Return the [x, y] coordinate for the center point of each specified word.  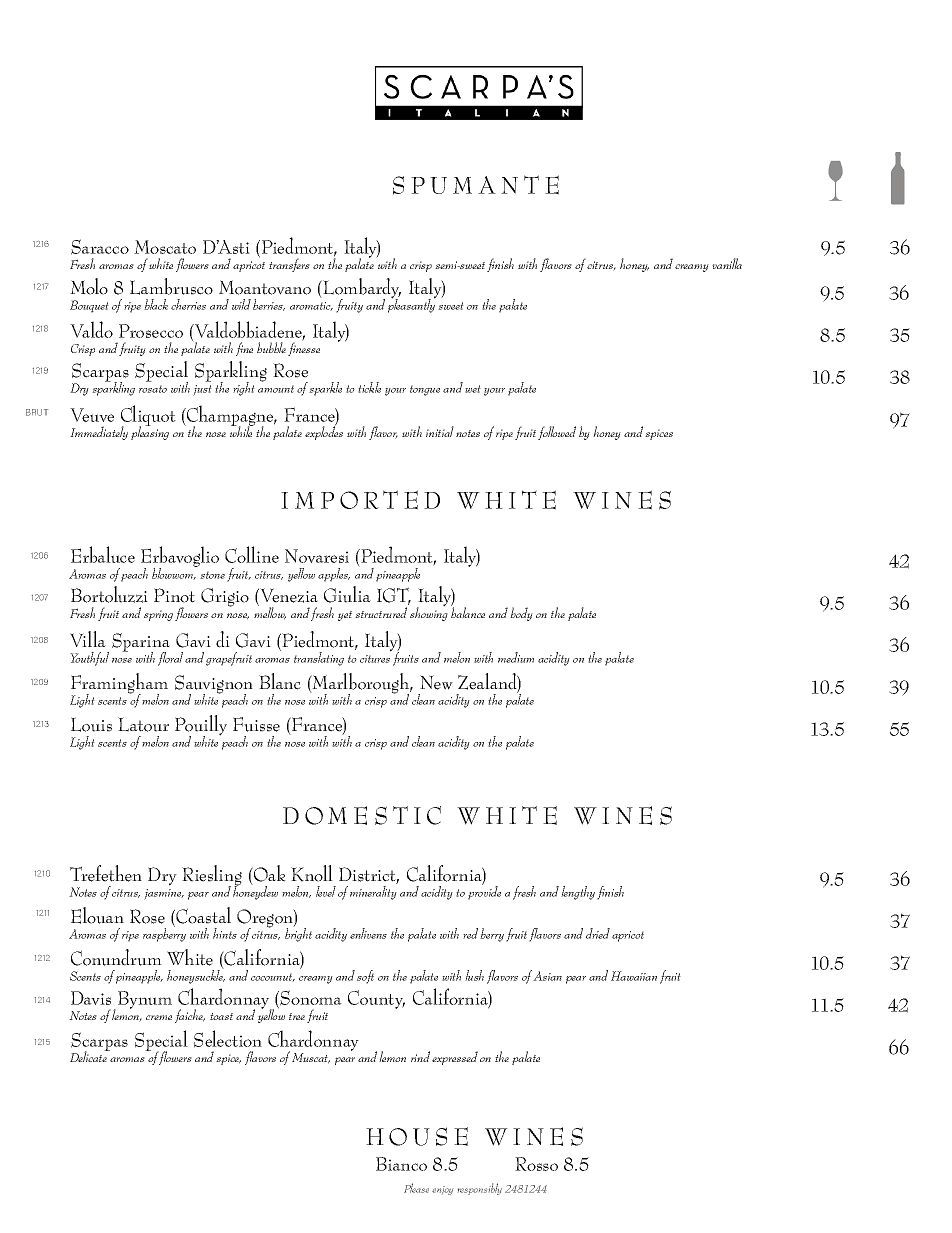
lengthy [578, 893]
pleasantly [412, 305]
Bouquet [89, 306]
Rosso [536, 1164]
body [521, 614]
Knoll [312, 873]
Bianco [401, 1164]
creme [159, 1017]
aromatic [311, 306]
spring [158, 615]
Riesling [212, 876]
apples [334, 575]
